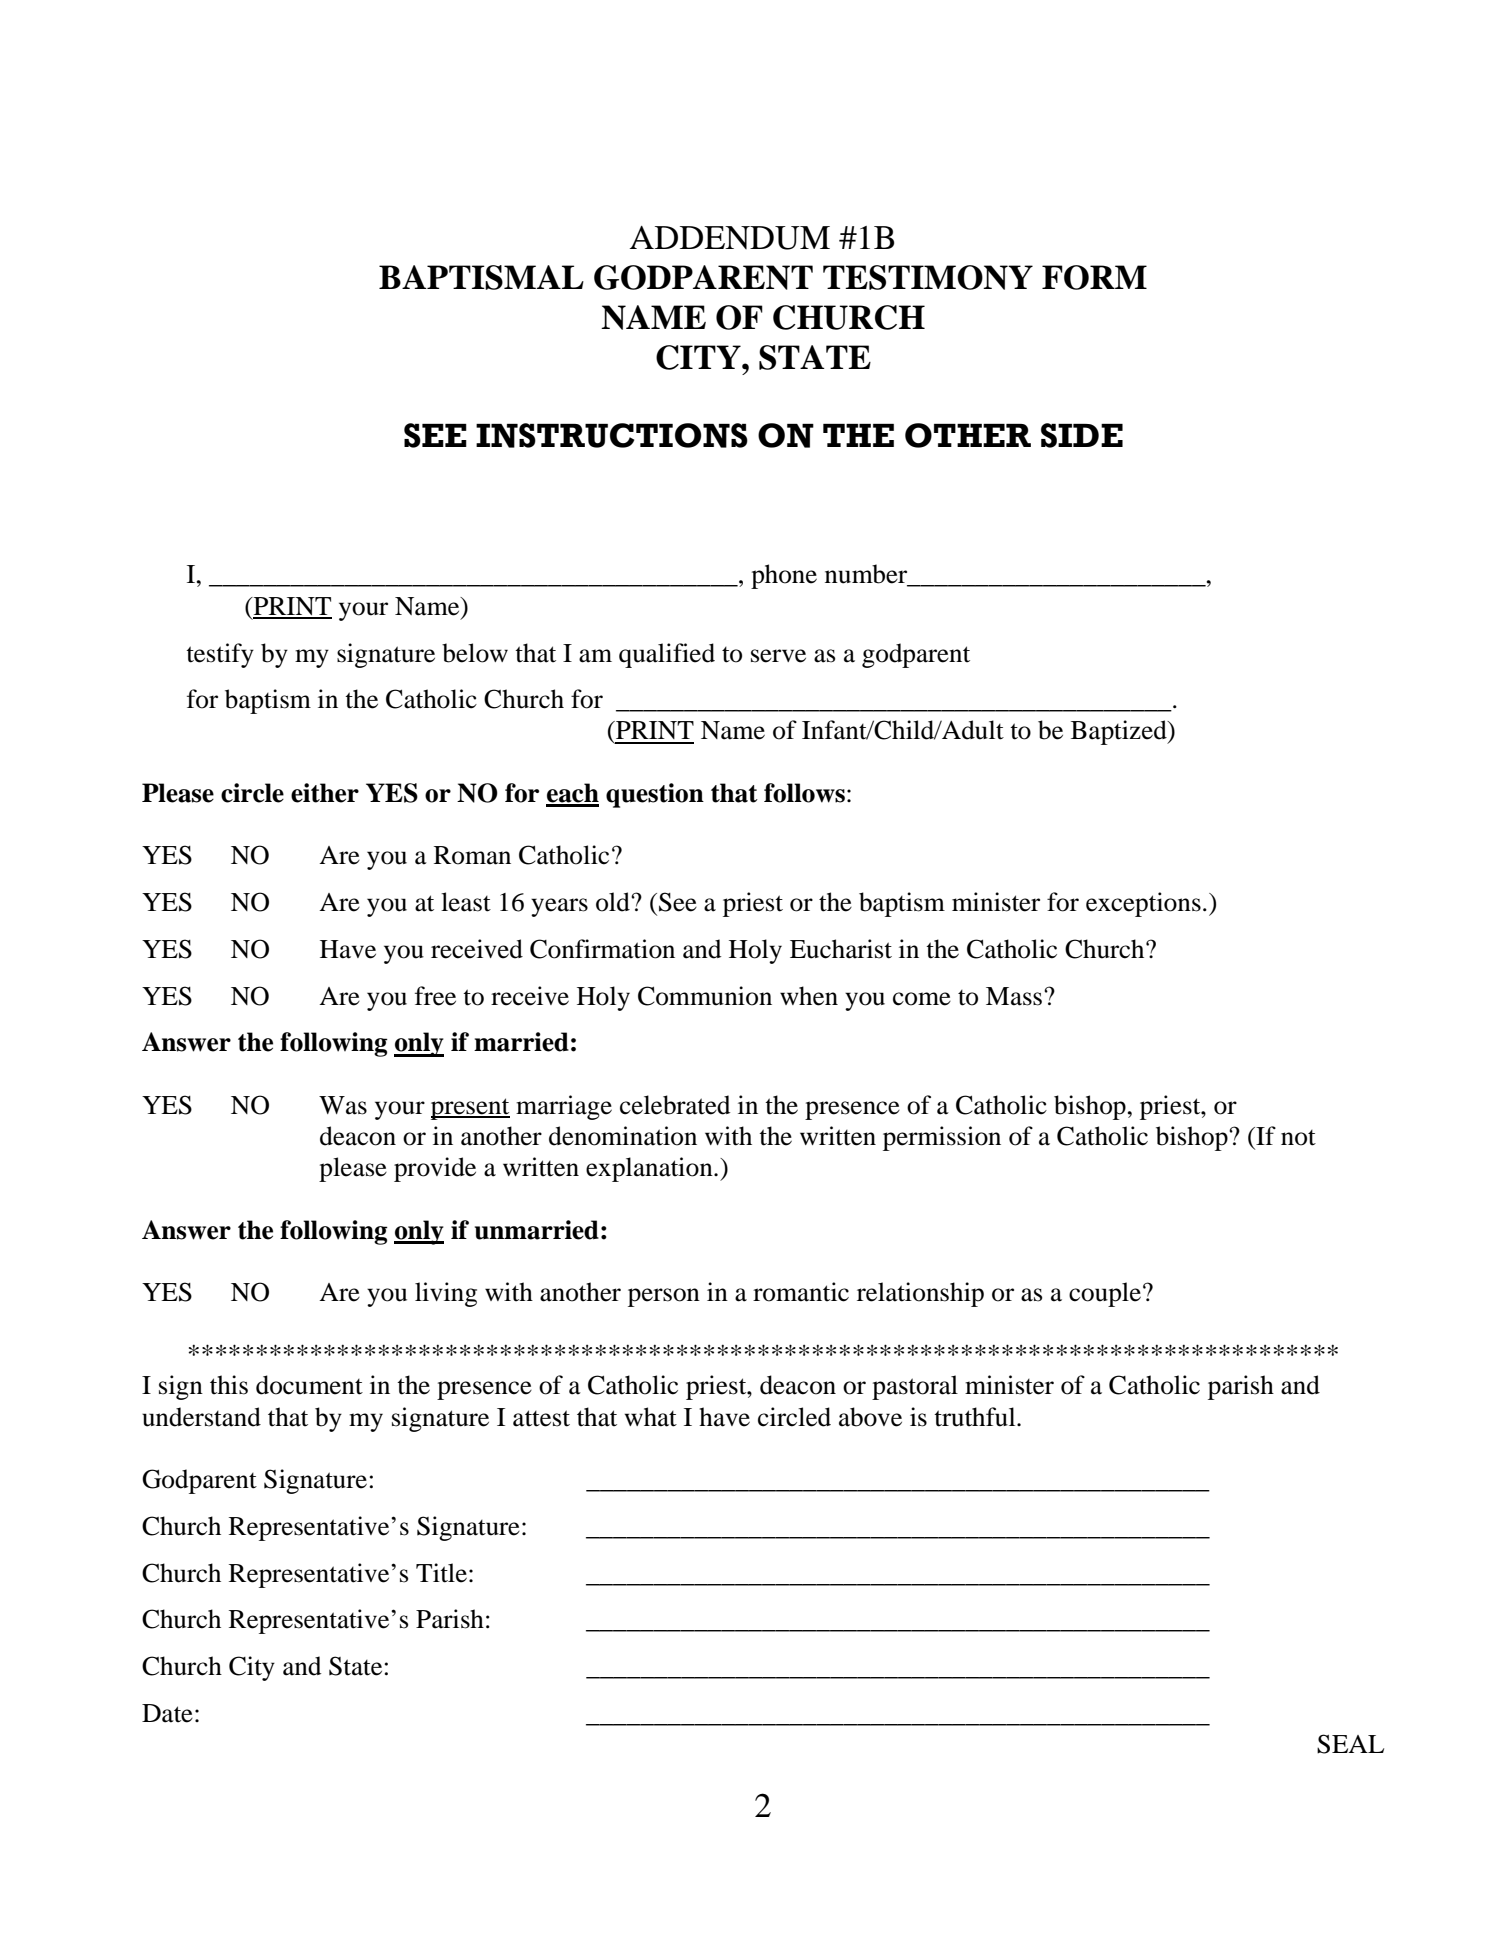 The height and width of the image is (1953, 1509). Describe the element at coordinates (1350, 1744) in the image. I see `SEAL` at that location.
